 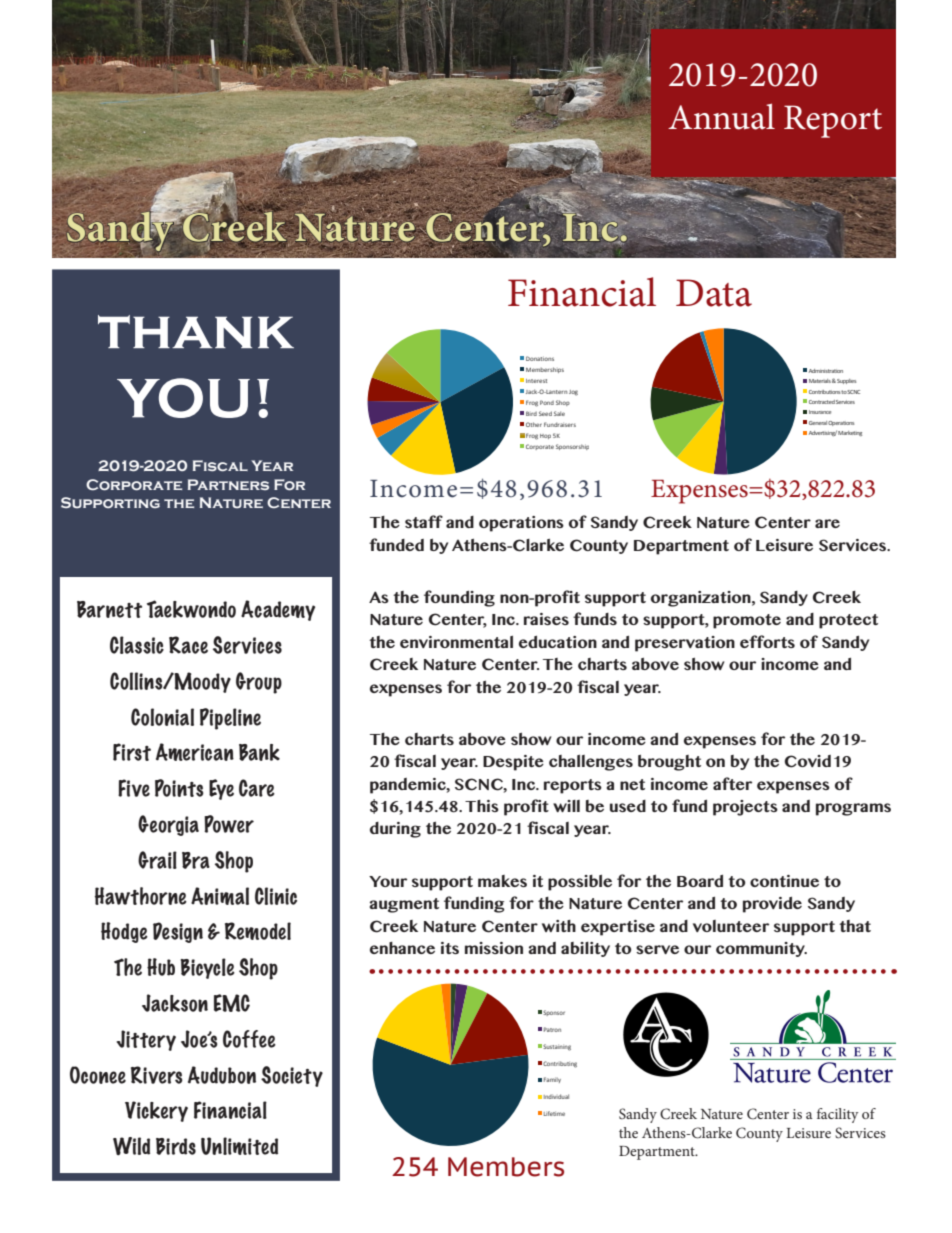 I want to click on Partners, so click(x=228, y=484).
